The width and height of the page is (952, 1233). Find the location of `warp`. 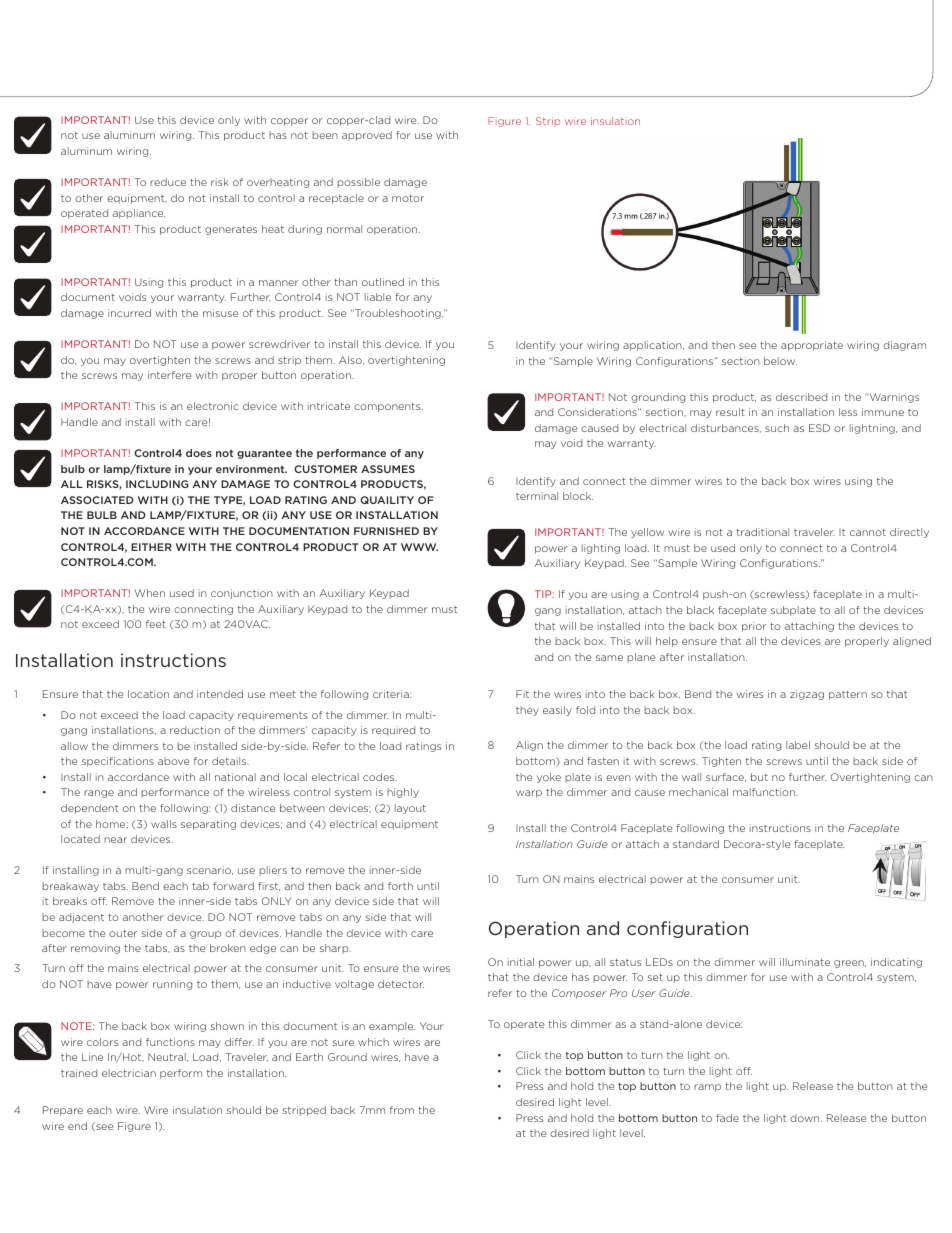

warp is located at coordinates (529, 794).
